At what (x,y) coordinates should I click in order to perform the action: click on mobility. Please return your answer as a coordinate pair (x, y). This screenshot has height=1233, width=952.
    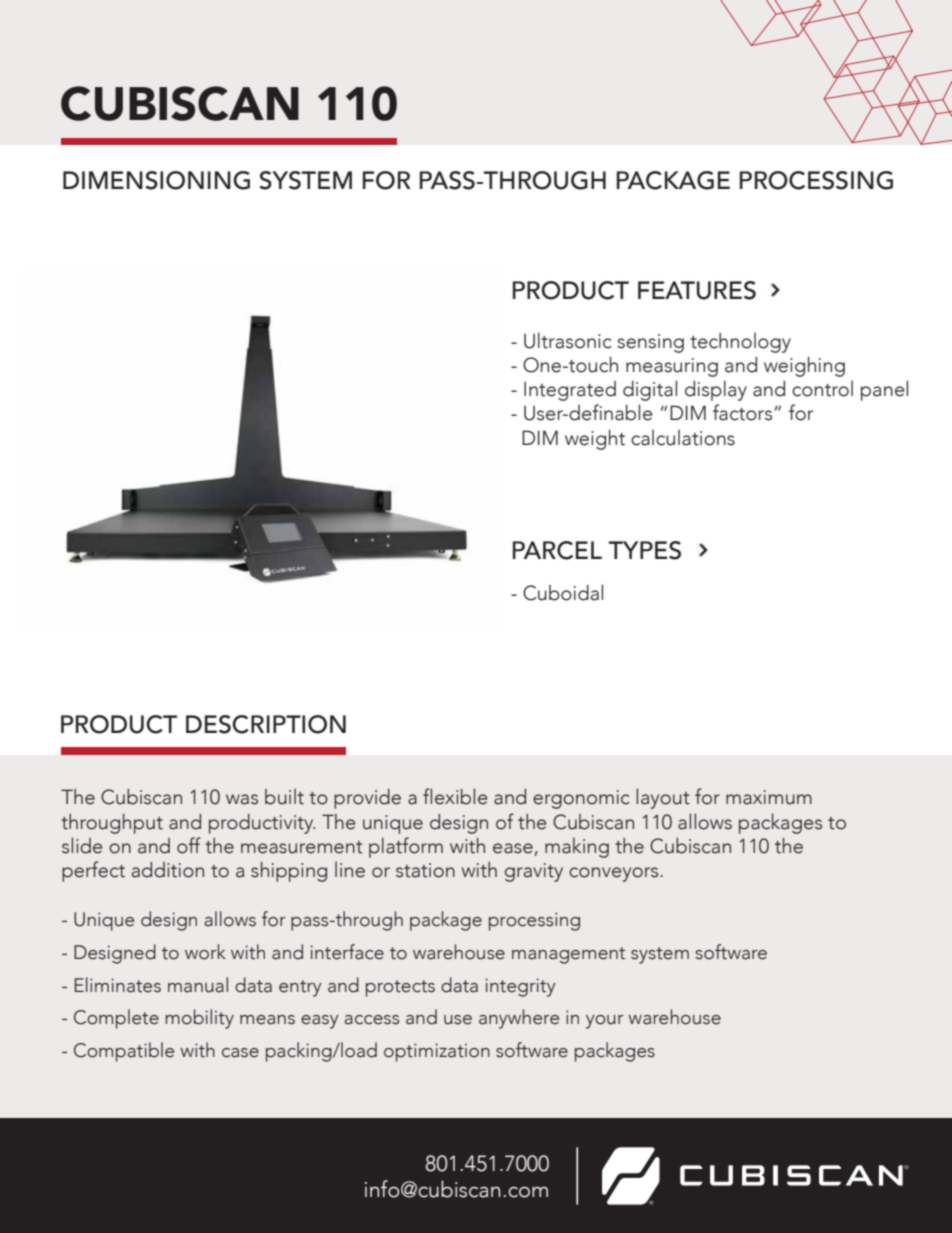
    Looking at the image, I should click on (199, 1019).
